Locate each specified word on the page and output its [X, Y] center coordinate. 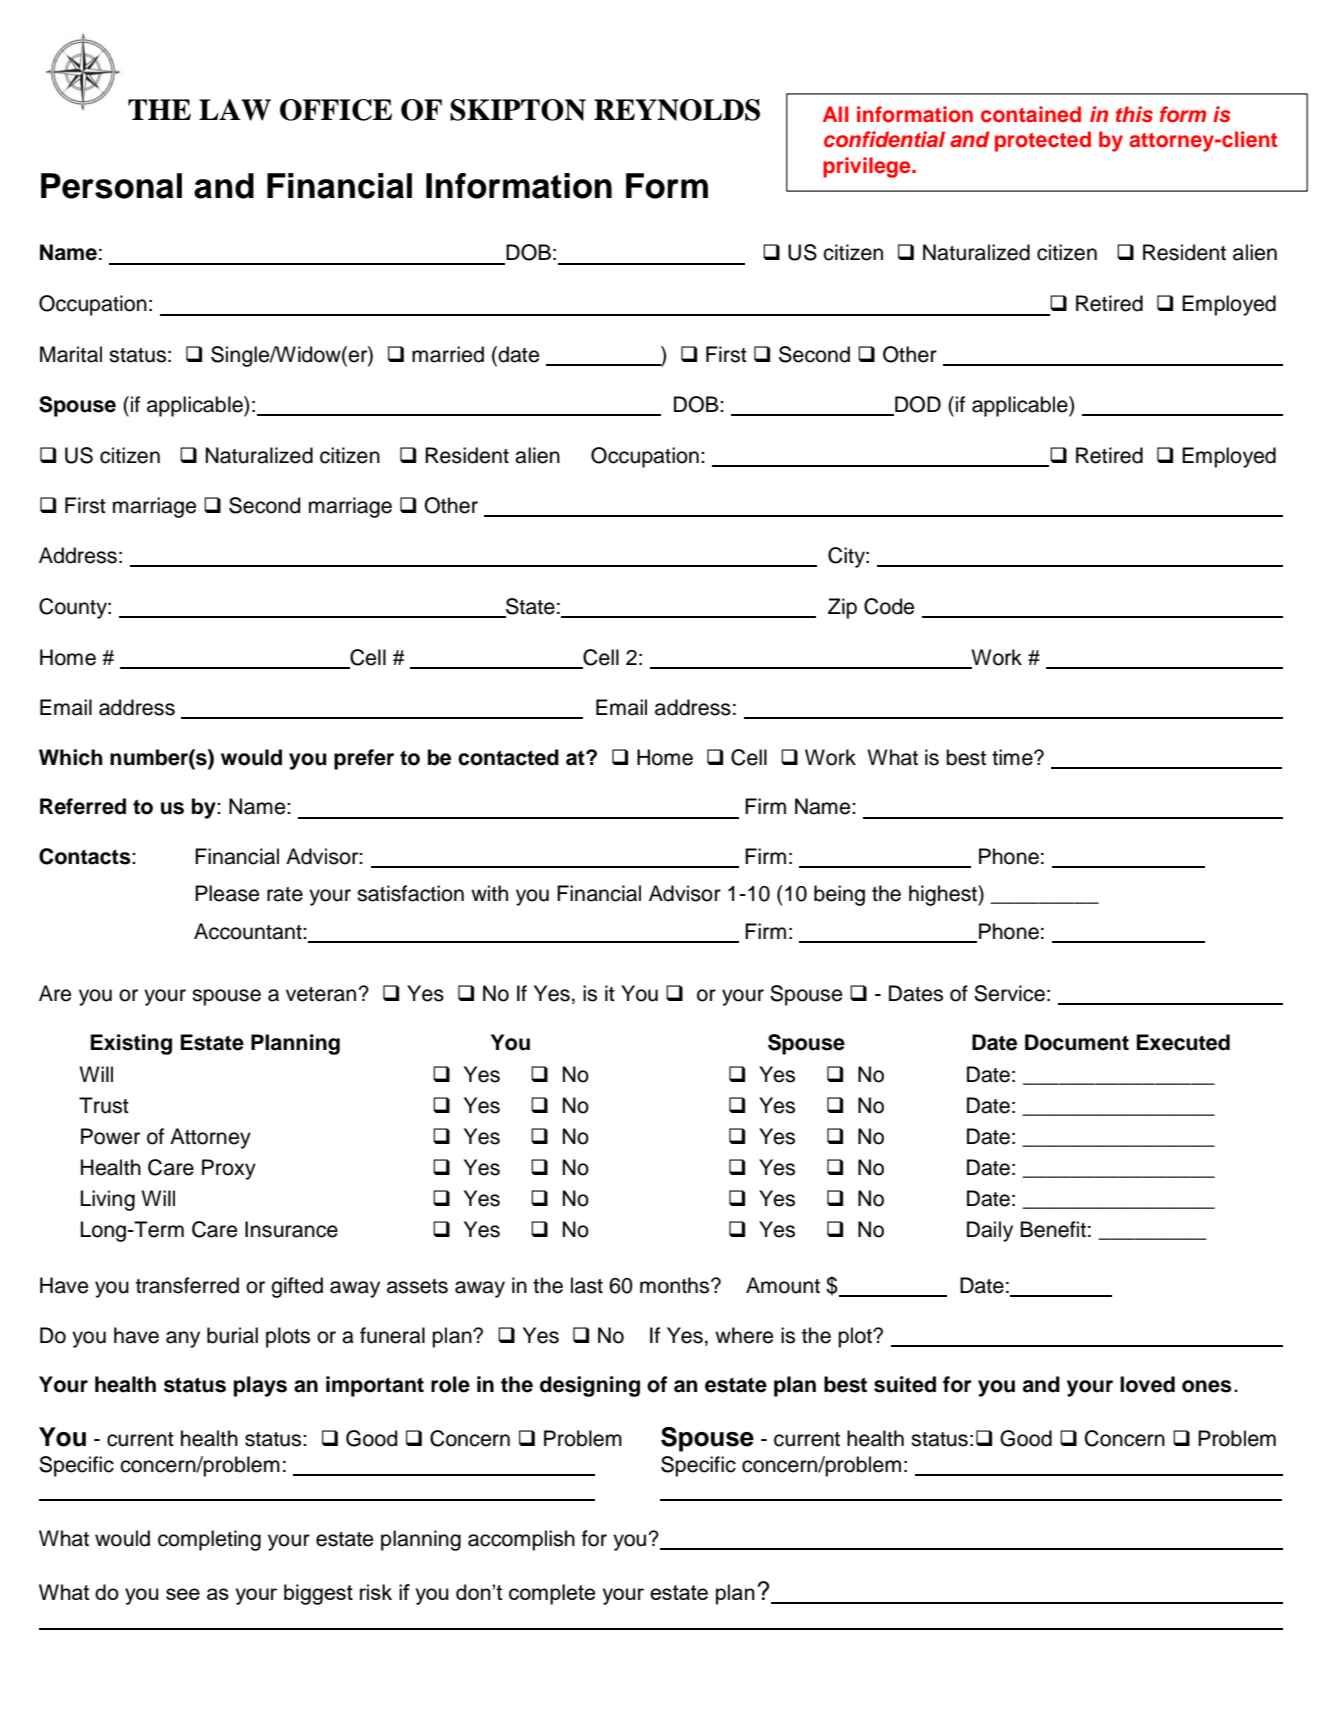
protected [1043, 141]
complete [552, 1594]
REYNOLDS [677, 110]
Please [227, 893]
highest [944, 895]
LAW [235, 110]
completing [209, 1540]
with [489, 893]
